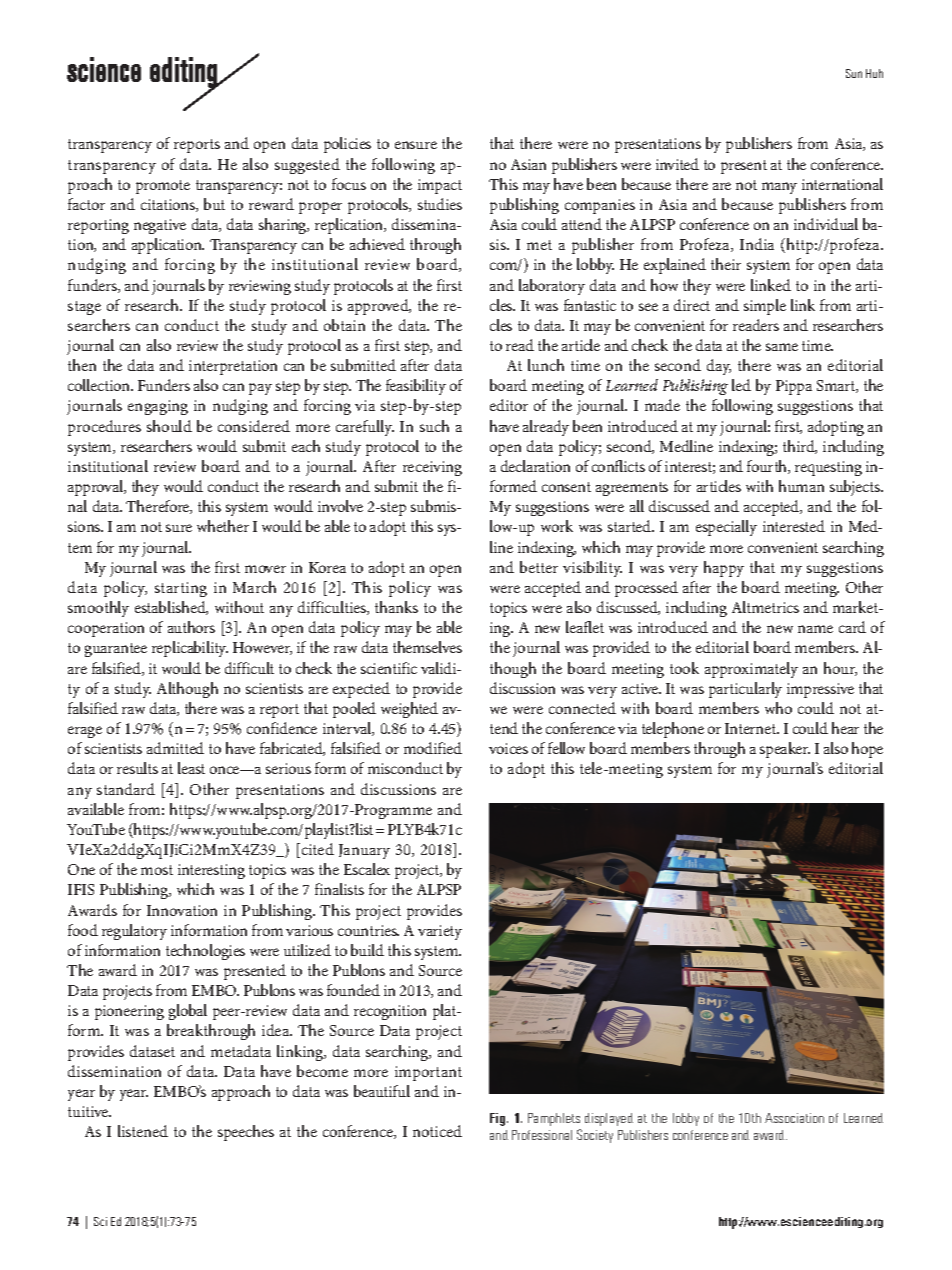 The width and height of the screenshot is (952, 1270). I want to click on promote, so click(163, 187).
